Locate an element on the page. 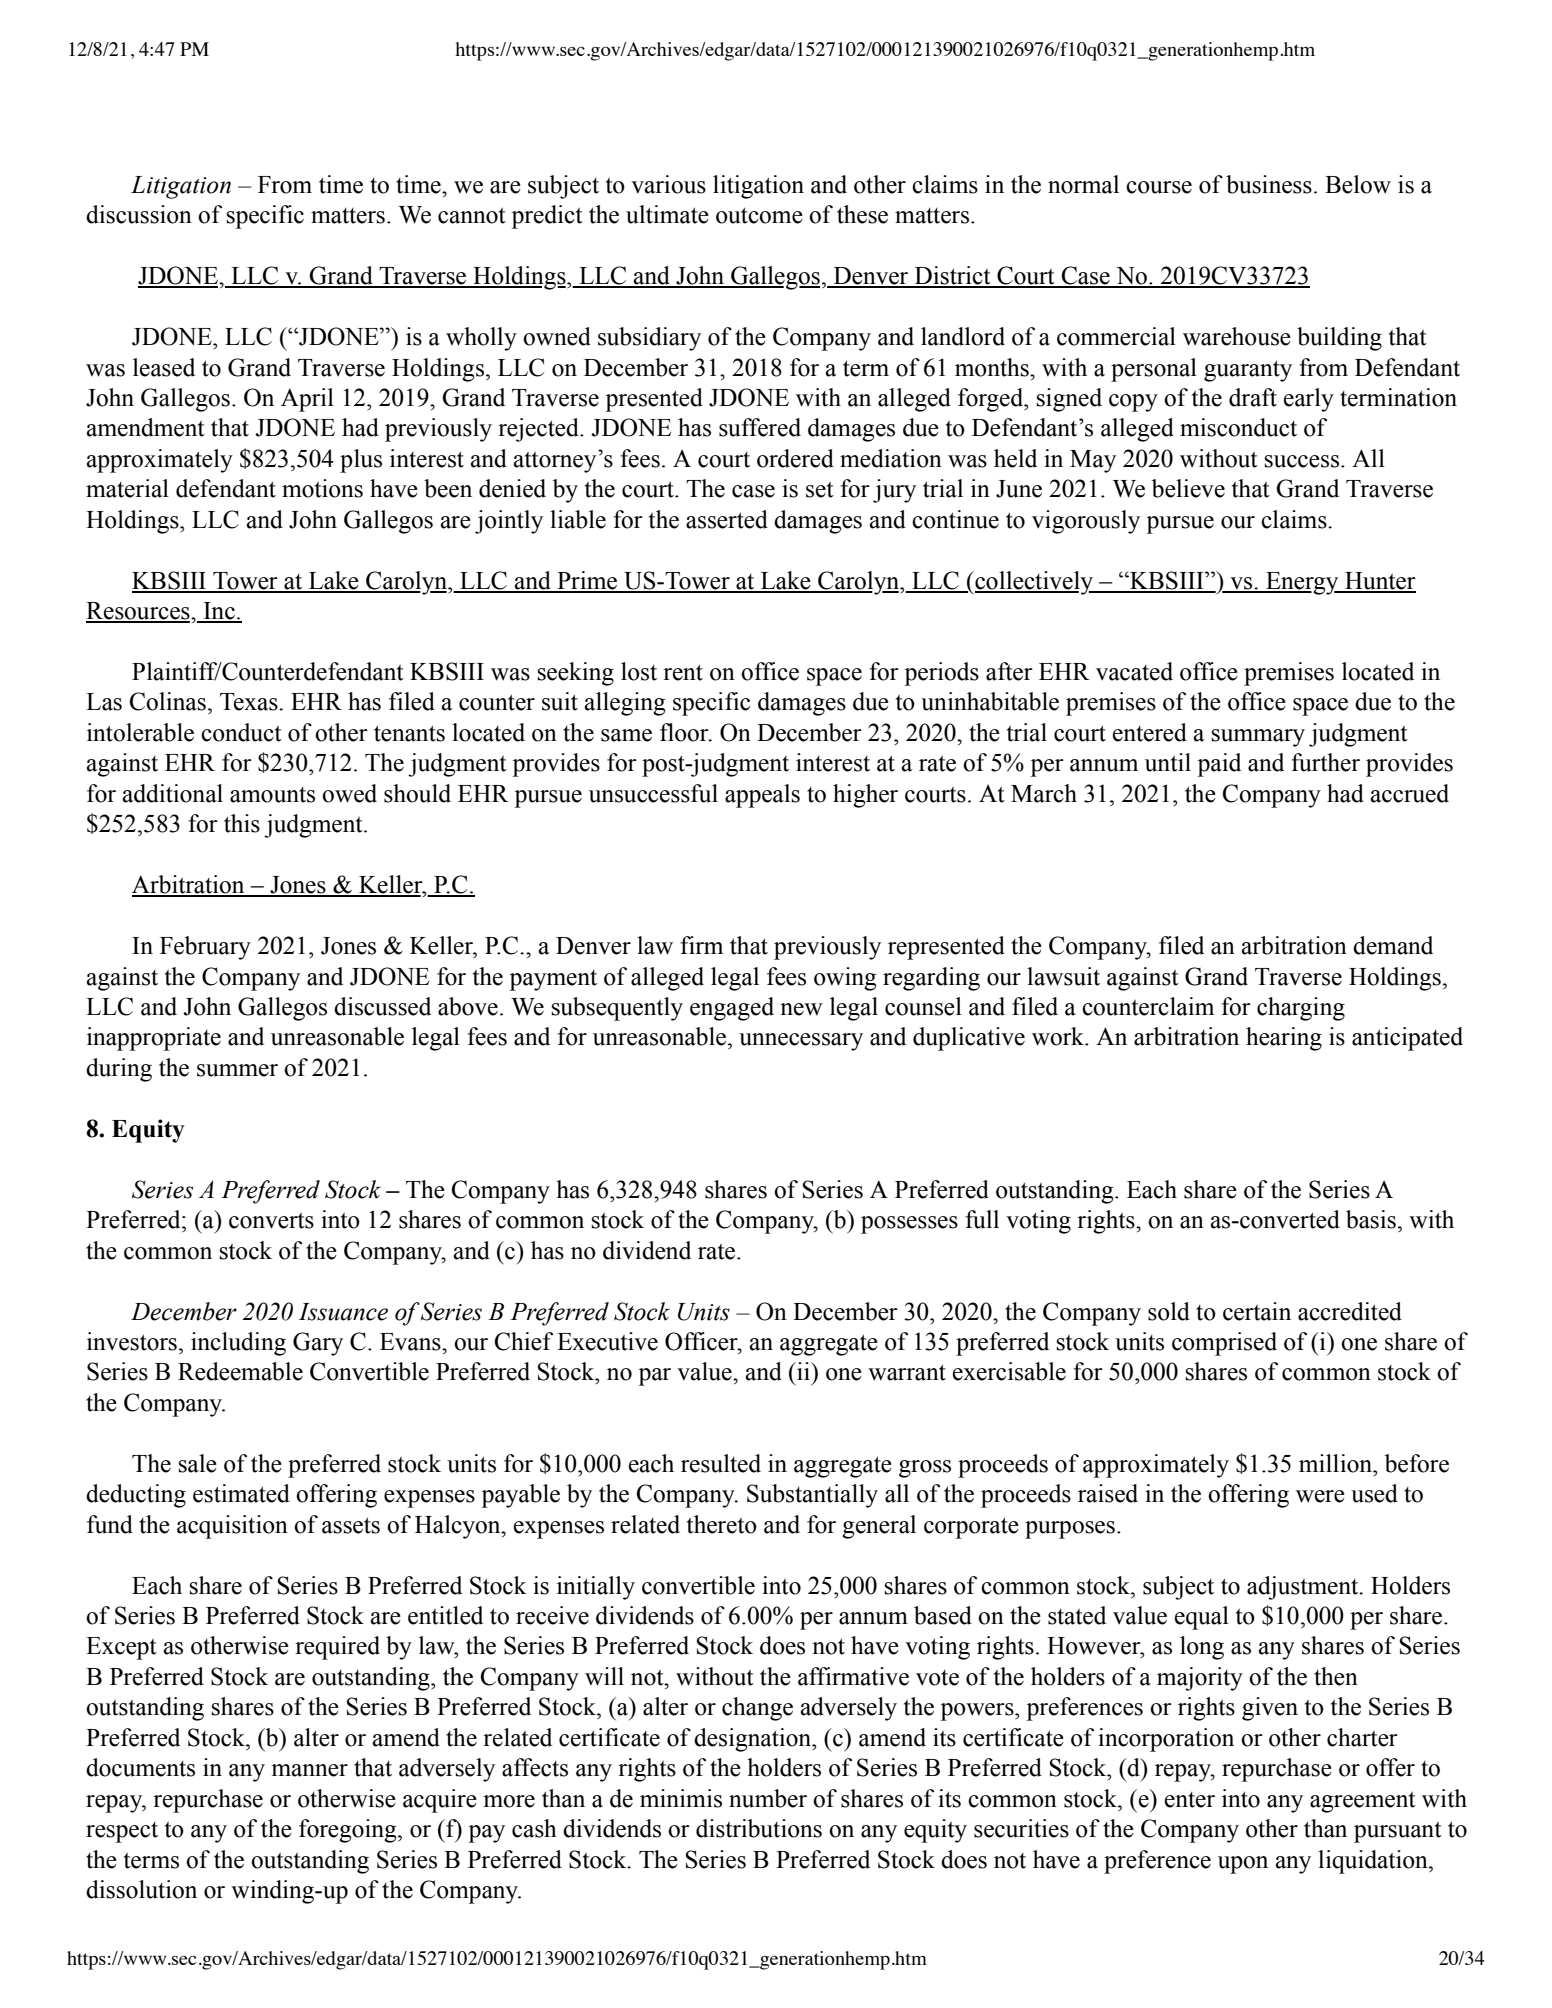 This page has width=1552, height=2008. par is located at coordinates (654, 1377).
